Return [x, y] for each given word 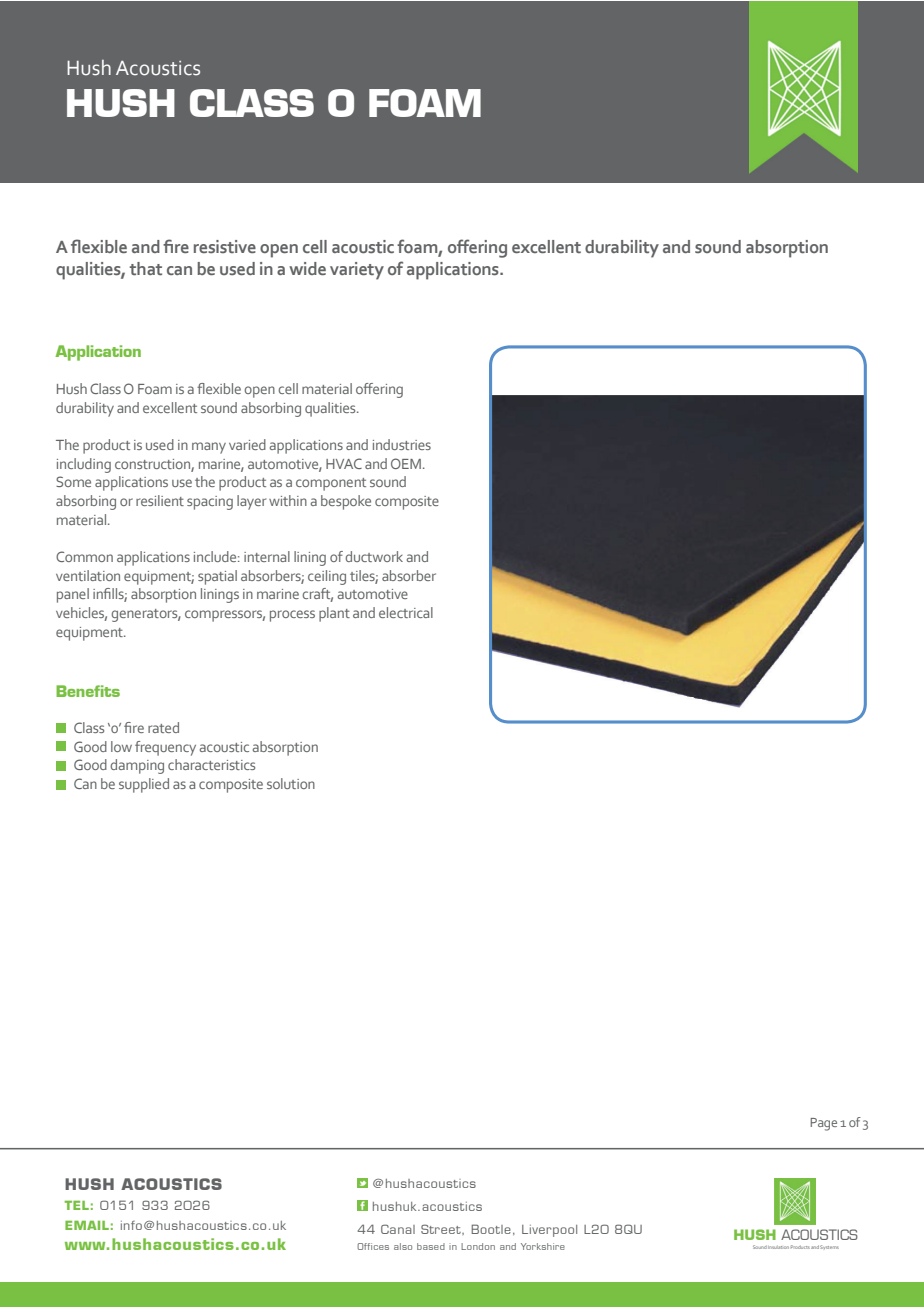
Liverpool [549, 1231]
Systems [829, 1247]
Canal [398, 1229]
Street [442, 1229]
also [403, 1246]
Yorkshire [543, 1246]
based [431, 1246]
